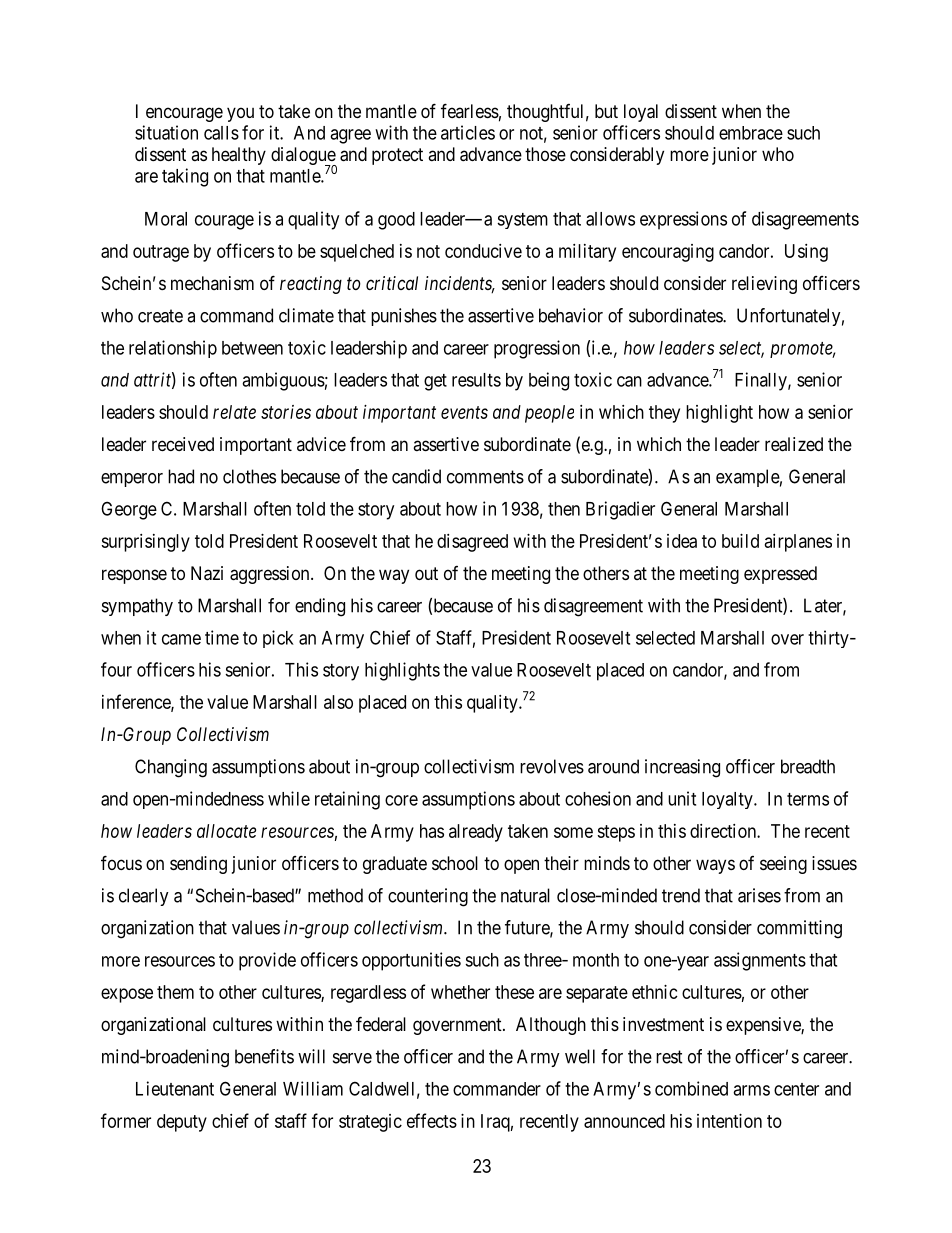 The height and width of the screenshot is (1233, 952). Describe the element at coordinates (751, 133) in the screenshot. I see `embrace` at that location.
